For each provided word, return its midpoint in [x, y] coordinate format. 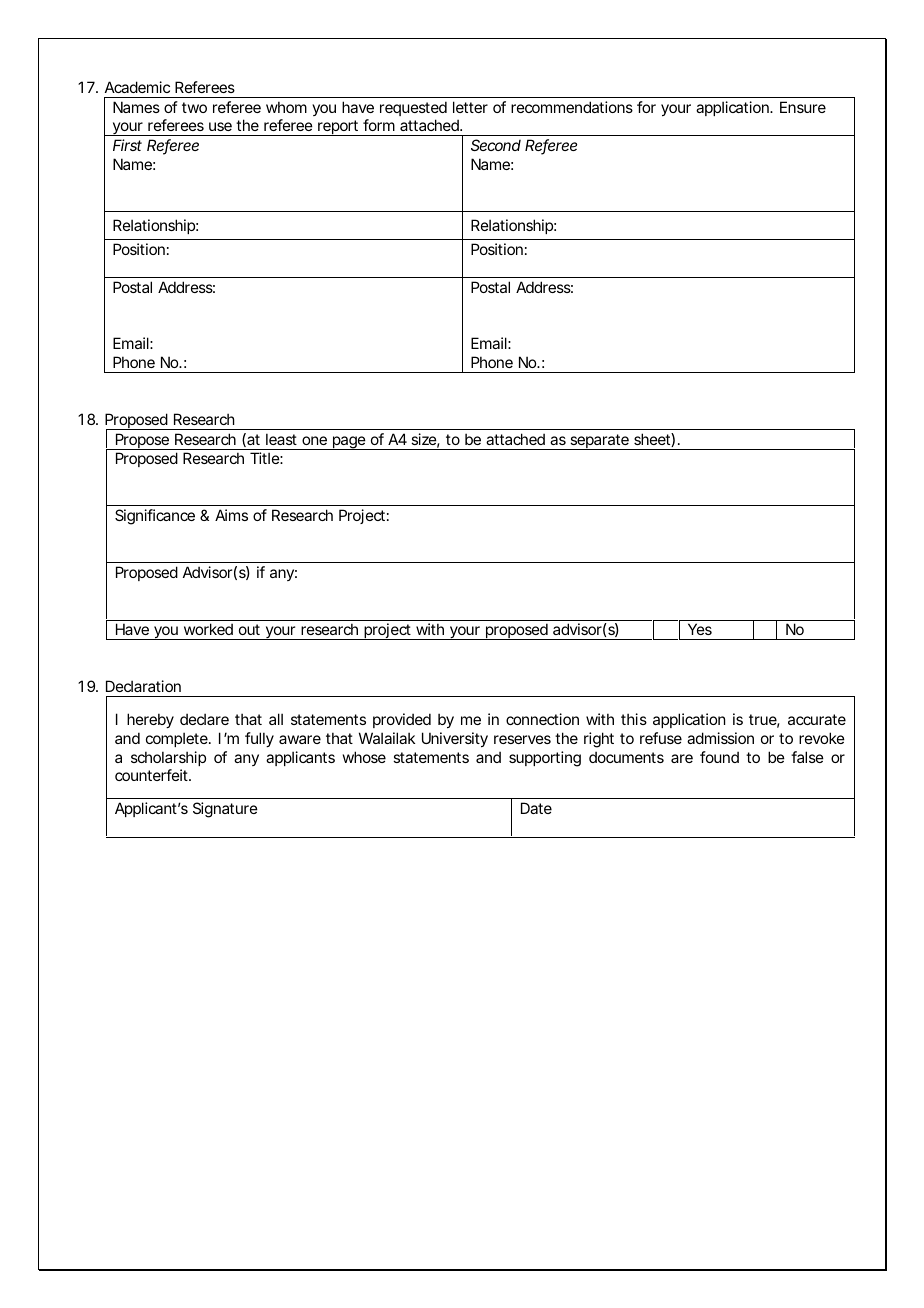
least [281, 439]
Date [536, 808]
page [349, 443]
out [249, 629]
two [194, 107]
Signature [225, 810]
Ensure [803, 107]
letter [470, 107]
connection [542, 719]
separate [599, 442]
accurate [817, 719]
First [127, 145]
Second [496, 145]
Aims [231, 515]
